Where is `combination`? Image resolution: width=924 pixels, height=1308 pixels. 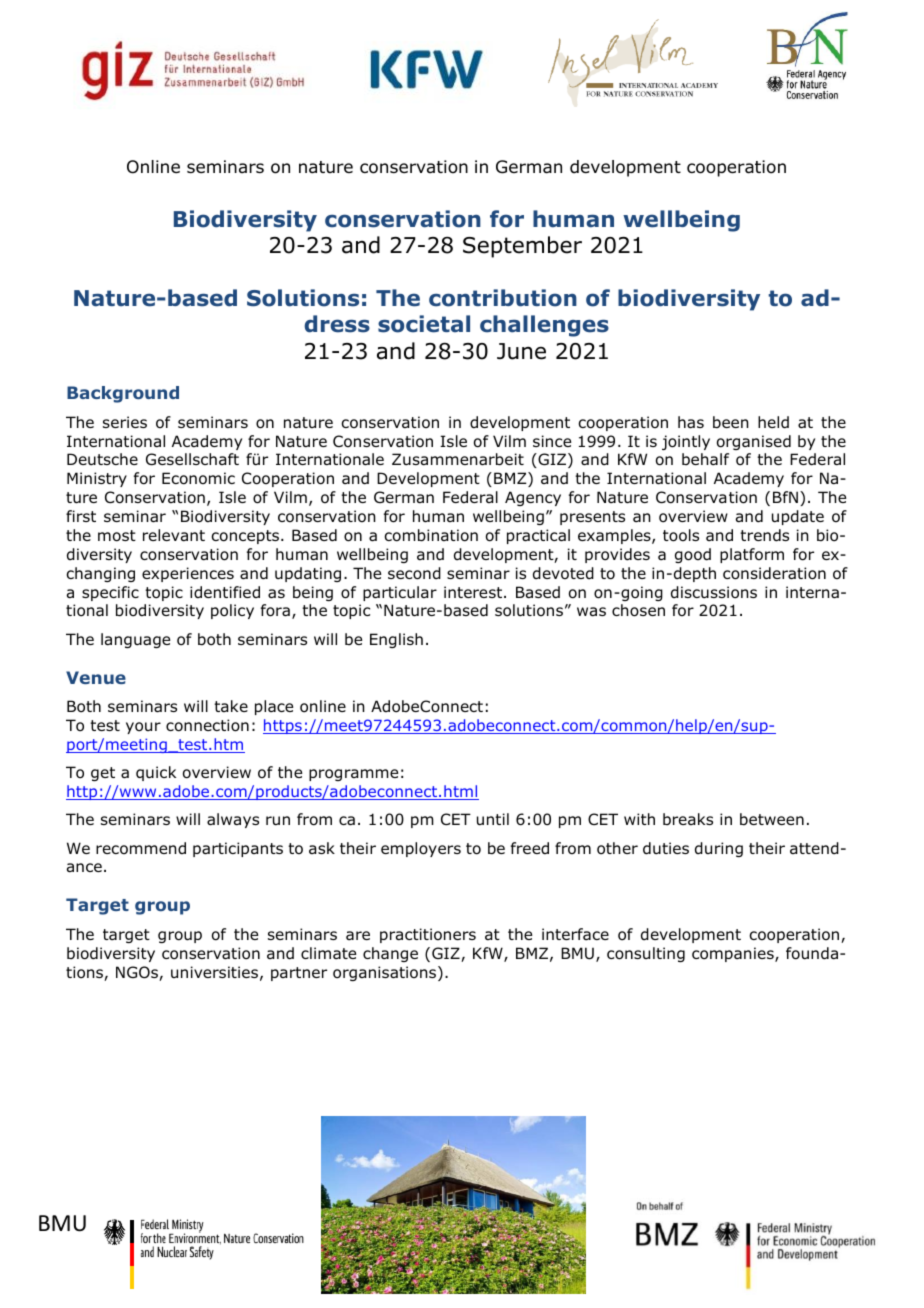
combination is located at coordinates (431, 535).
